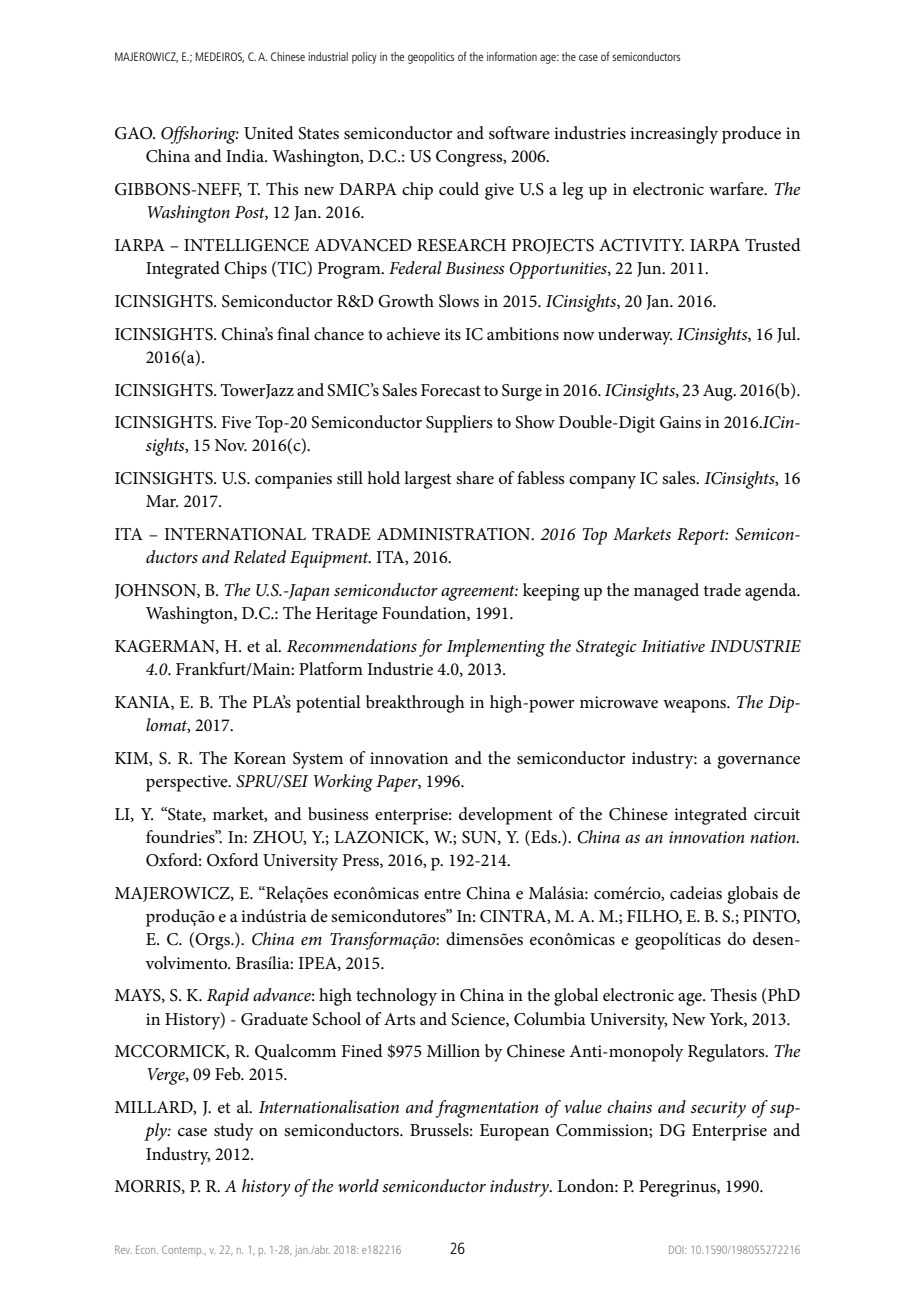 This screenshot has height=1316, width=915. Describe the element at coordinates (123, 1249) in the screenshot. I see `Rev` at that location.
